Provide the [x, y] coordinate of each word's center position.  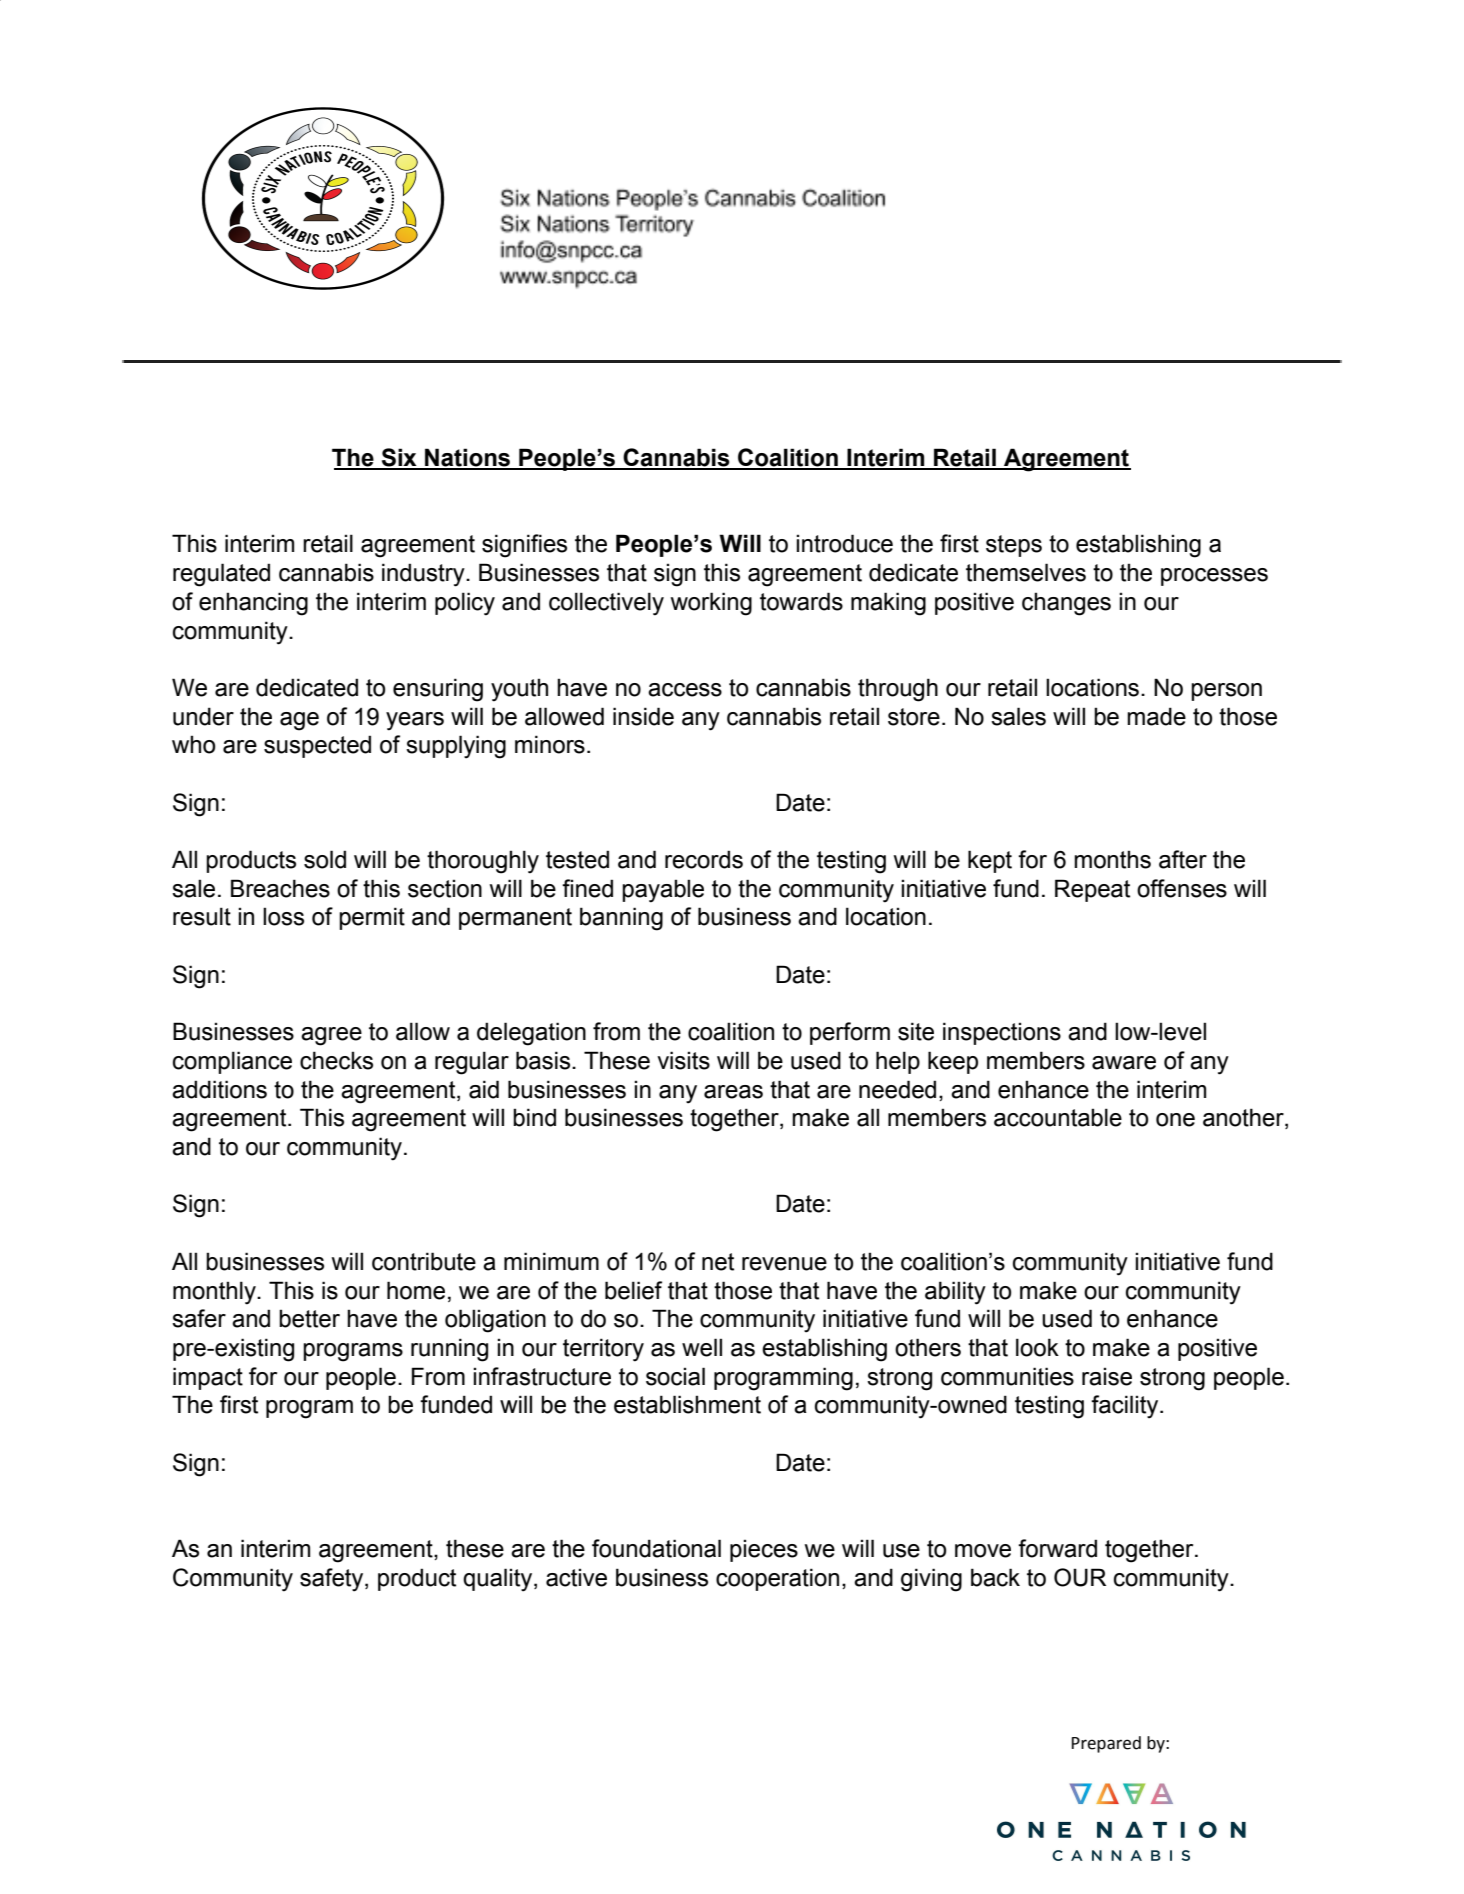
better [309, 1318]
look [1037, 1347]
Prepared [1106, 1744]
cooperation [777, 1579]
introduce [844, 543]
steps [1014, 546]
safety [333, 1580]
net [718, 1262]
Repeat [1092, 890]
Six [399, 458]
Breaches [280, 888]
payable [663, 891]
